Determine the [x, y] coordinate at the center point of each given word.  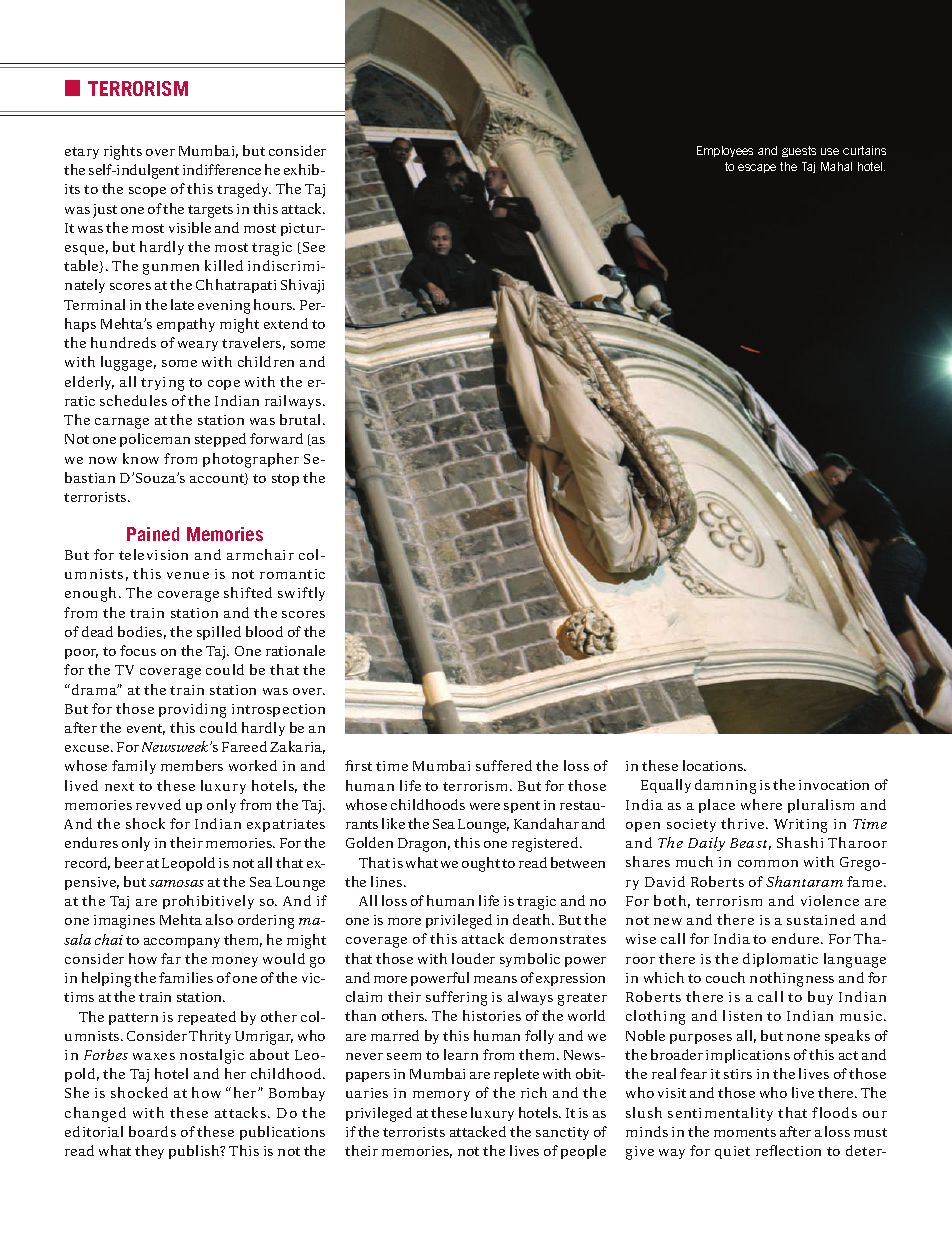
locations [714, 765]
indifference [222, 169]
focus [138, 650]
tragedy [244, 190]
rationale [295, 650]
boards [152, 1131]
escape [757, 168]
